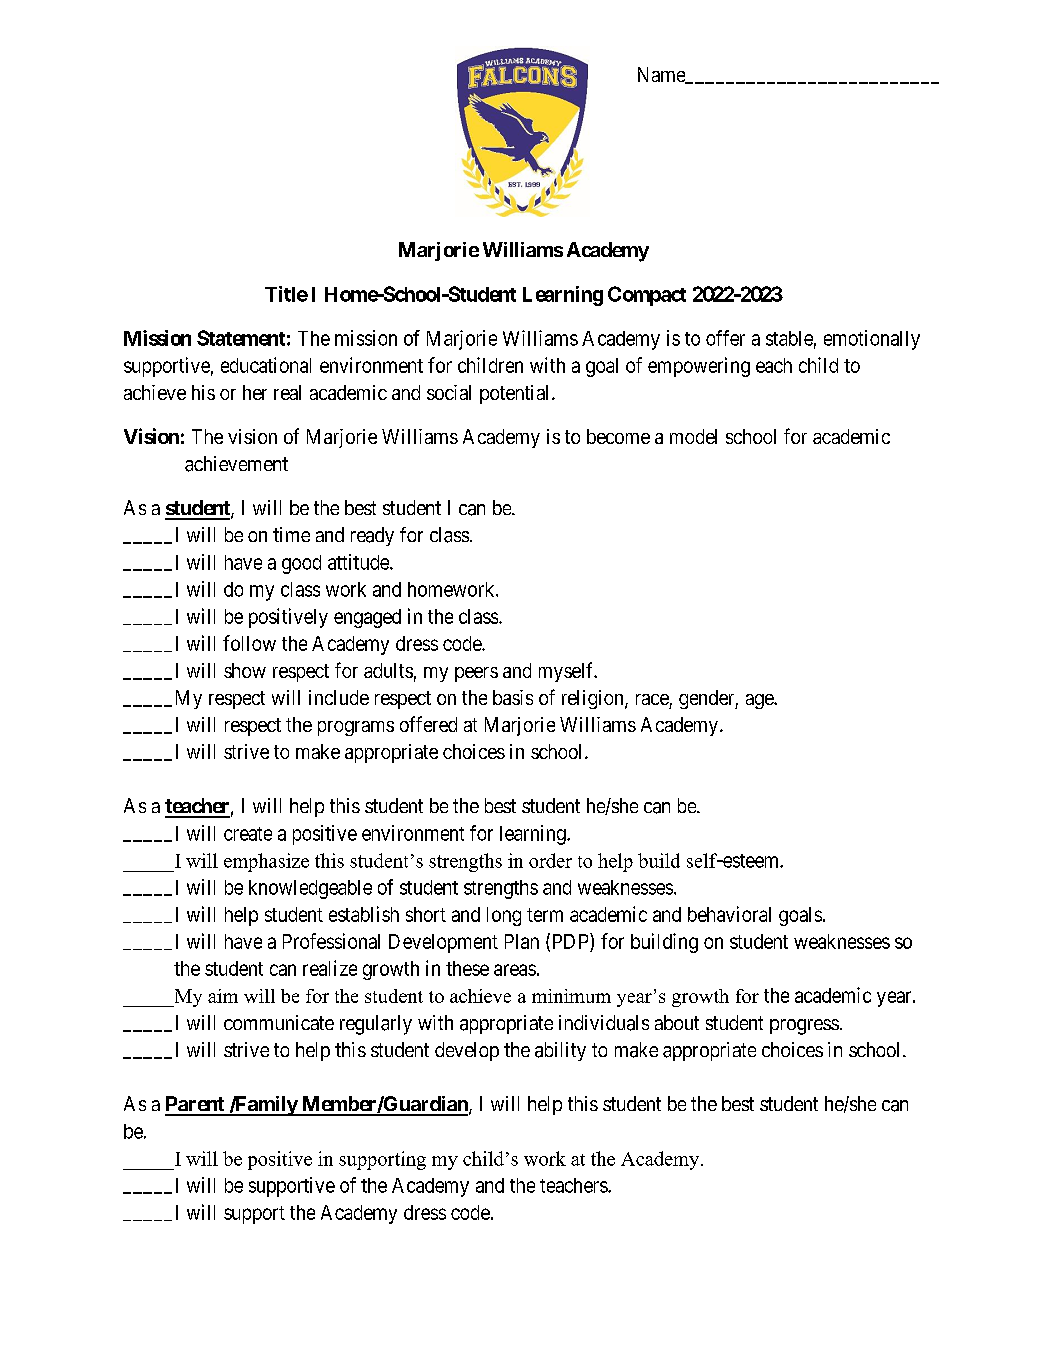 The height and width of the page is (1352, 1045). Describe the element at coordinates (266, 365) in the page. I see `educational` at that location.
